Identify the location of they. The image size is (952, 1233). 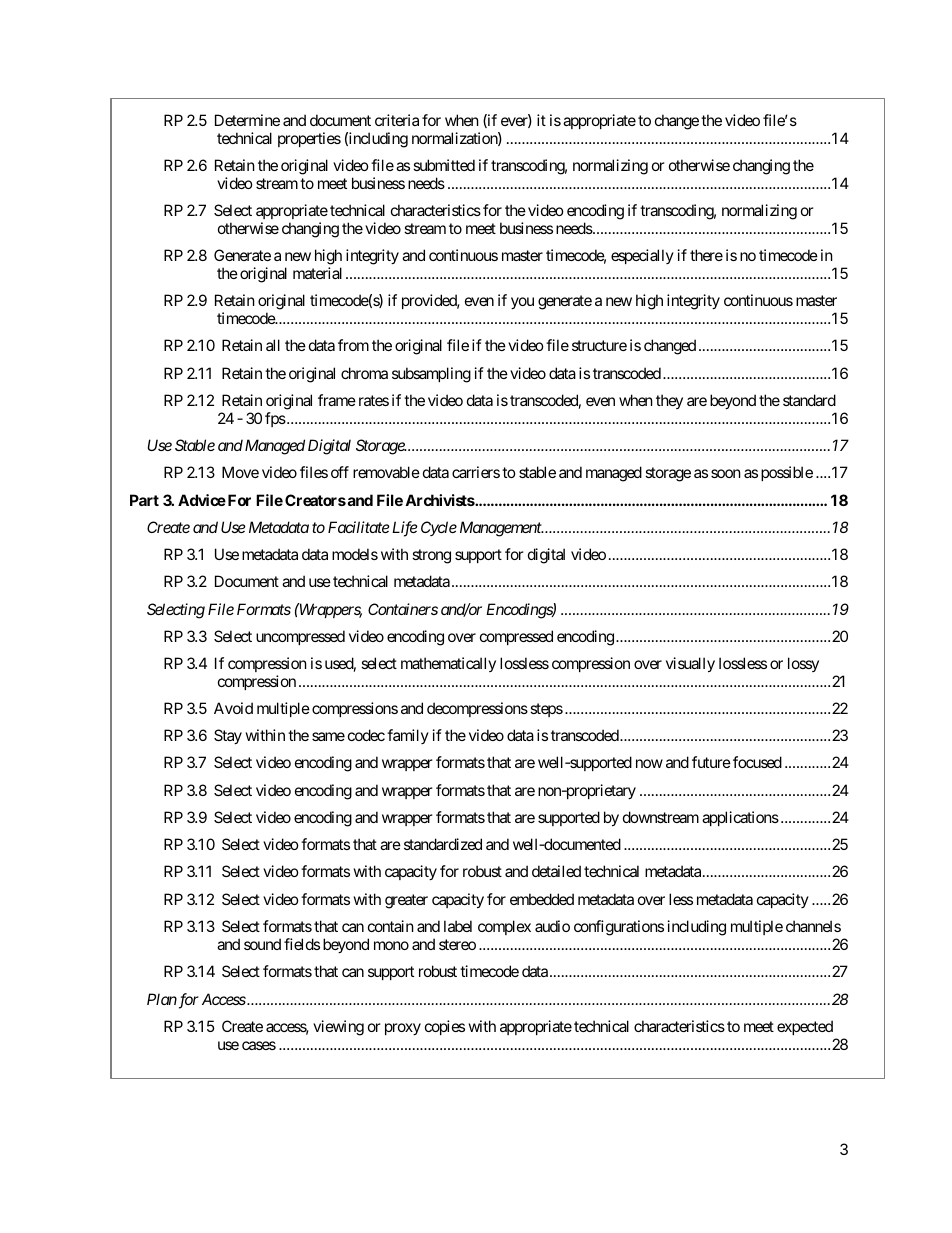
(669, 401).
